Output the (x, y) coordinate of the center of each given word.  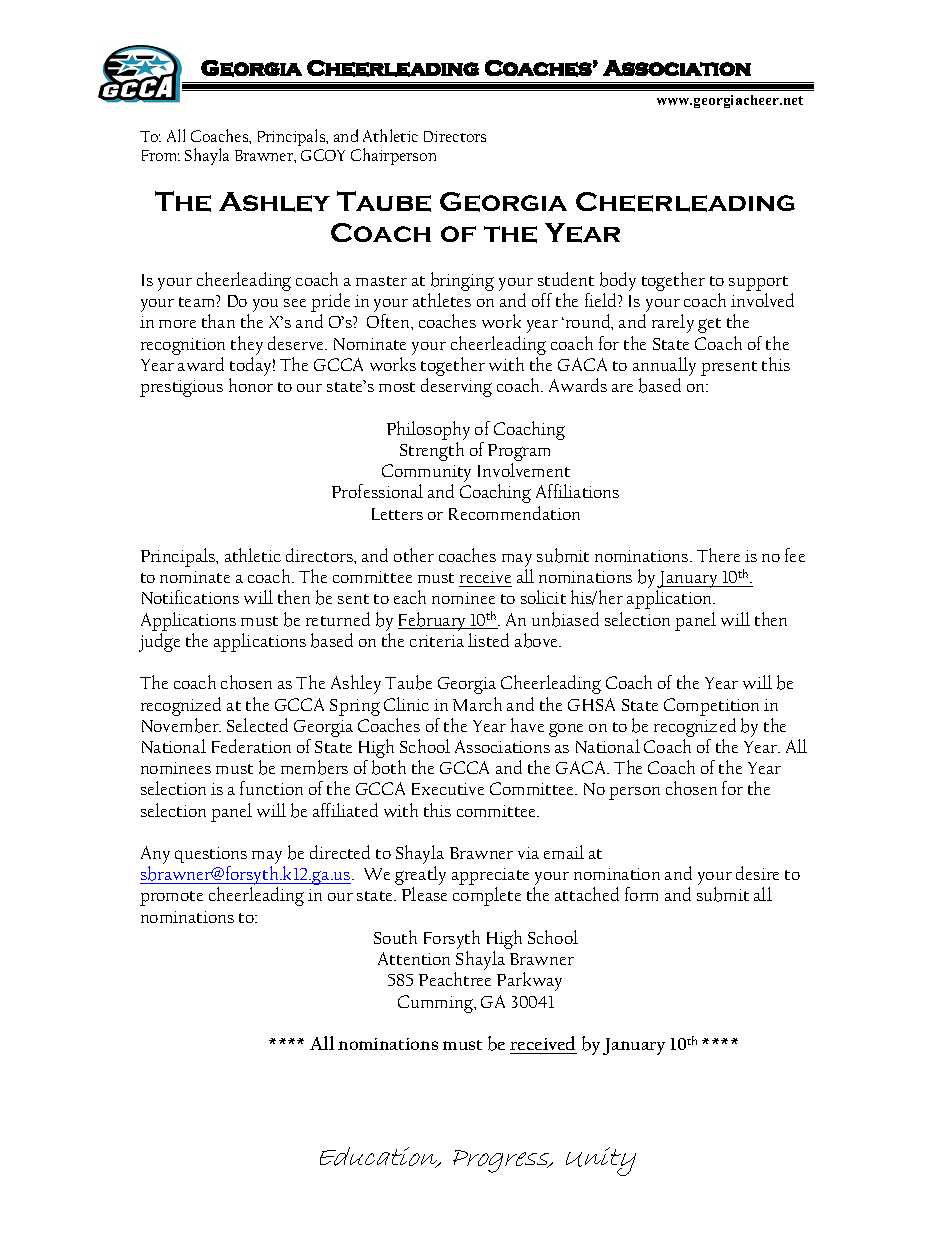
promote (171, 898)
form (641, 894)
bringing (461, 283)
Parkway (529, 981)
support (758, 285)
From (161, 155)
